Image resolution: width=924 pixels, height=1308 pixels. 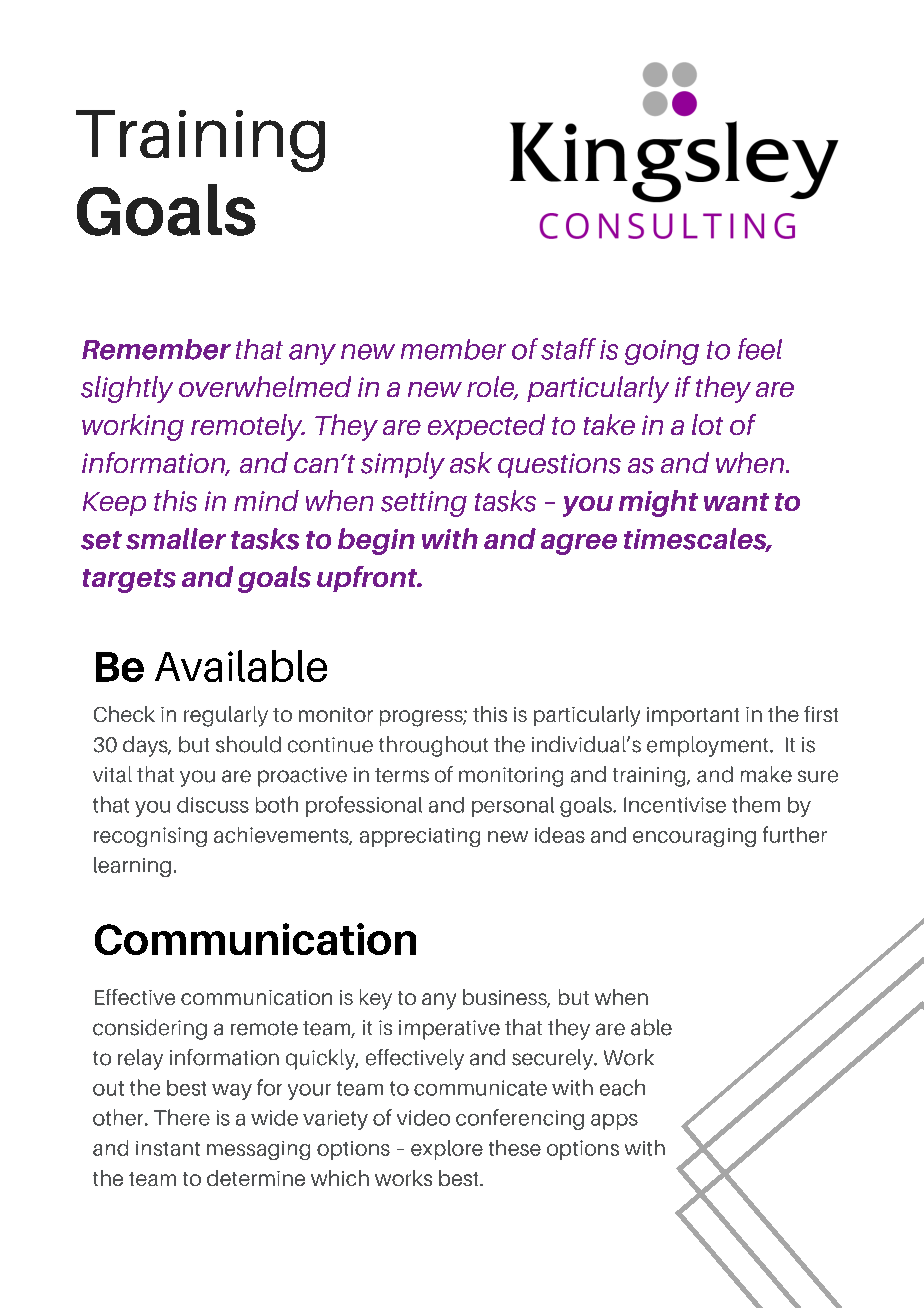 What do you see at coordinates (248, 744) in the screenshot?
I see `should` at bounding box center [248, 744].
